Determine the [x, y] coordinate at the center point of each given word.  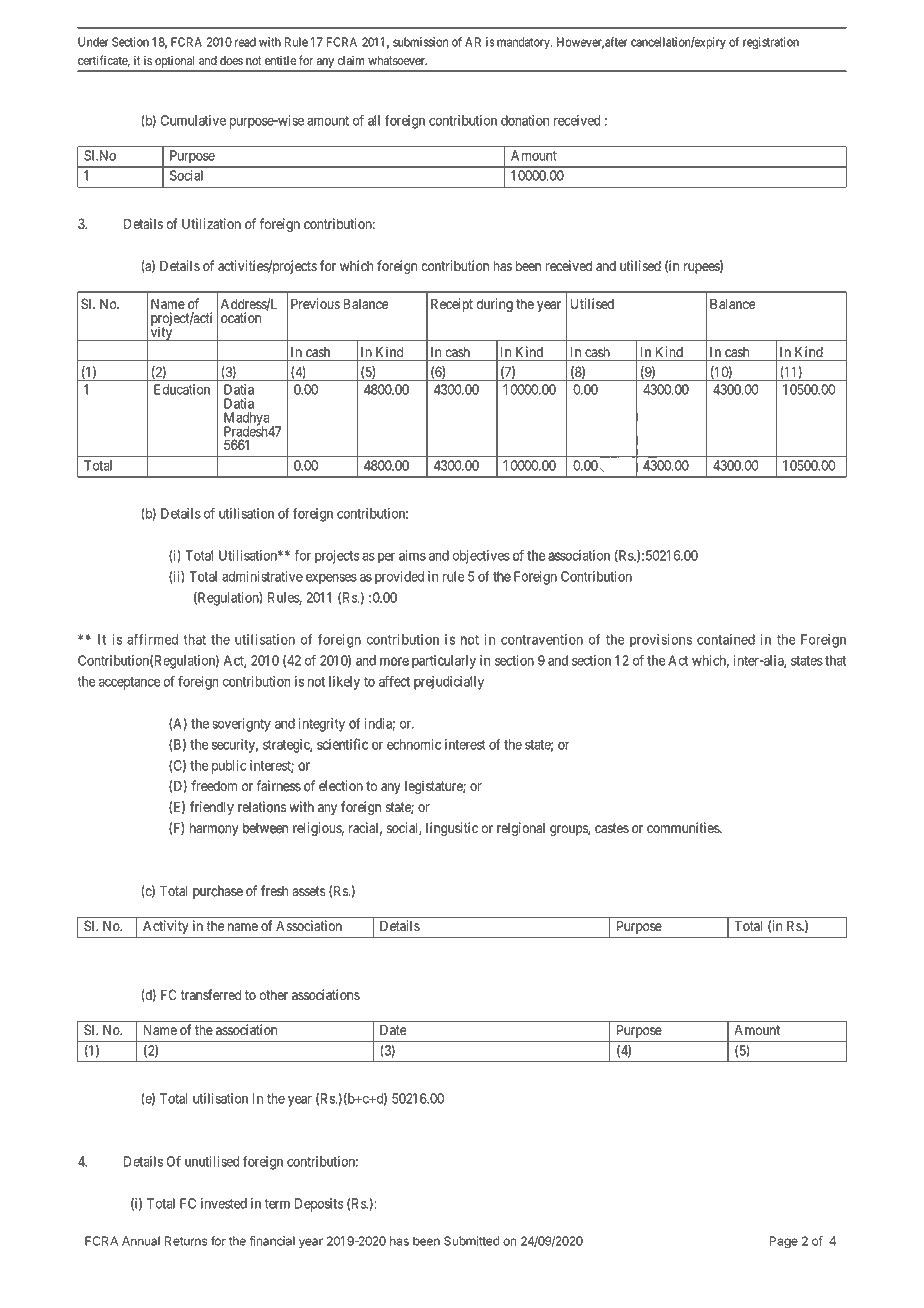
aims [412, 555]
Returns [186, 1241]
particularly [442, 662]
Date [393, 1030]
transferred [211, 995]
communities [684, 828]
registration [771, 43]
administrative [262, 576]
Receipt [452, 305]
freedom [214, 786]
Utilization [211, 224]
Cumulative [193, 120]
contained [726, 639]
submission [420, 42]
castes [612, 828]
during [495, 305]
